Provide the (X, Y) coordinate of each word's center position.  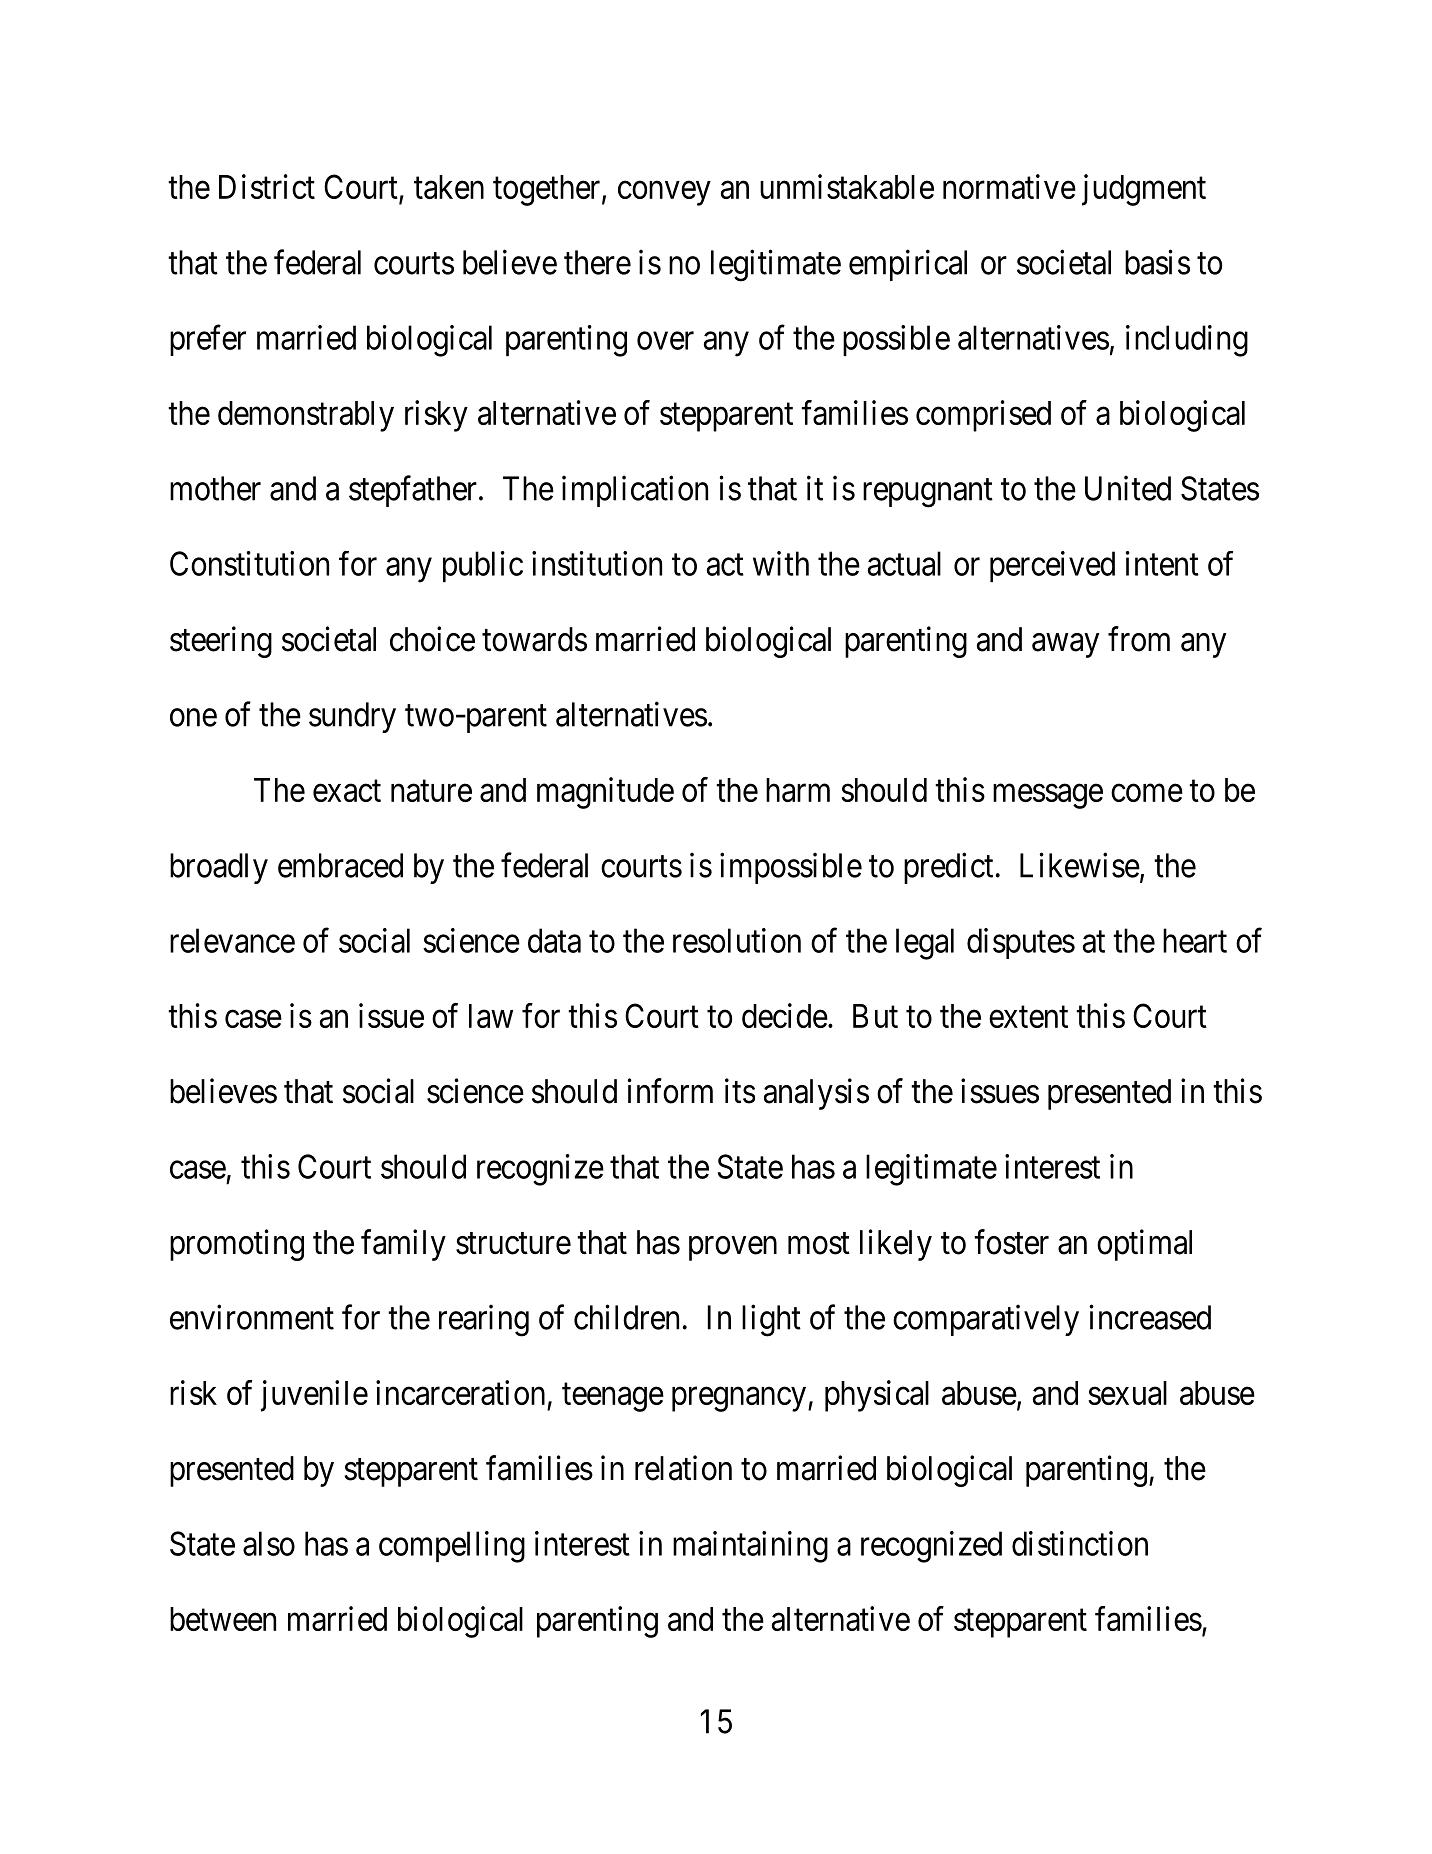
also (269, 1543)
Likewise (1080, 865)
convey (664, 193)
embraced (340, 865)
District (267, 186)
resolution (737, 940)
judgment (1144, 190)
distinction (1080, 1543)
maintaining (750, 1547)
